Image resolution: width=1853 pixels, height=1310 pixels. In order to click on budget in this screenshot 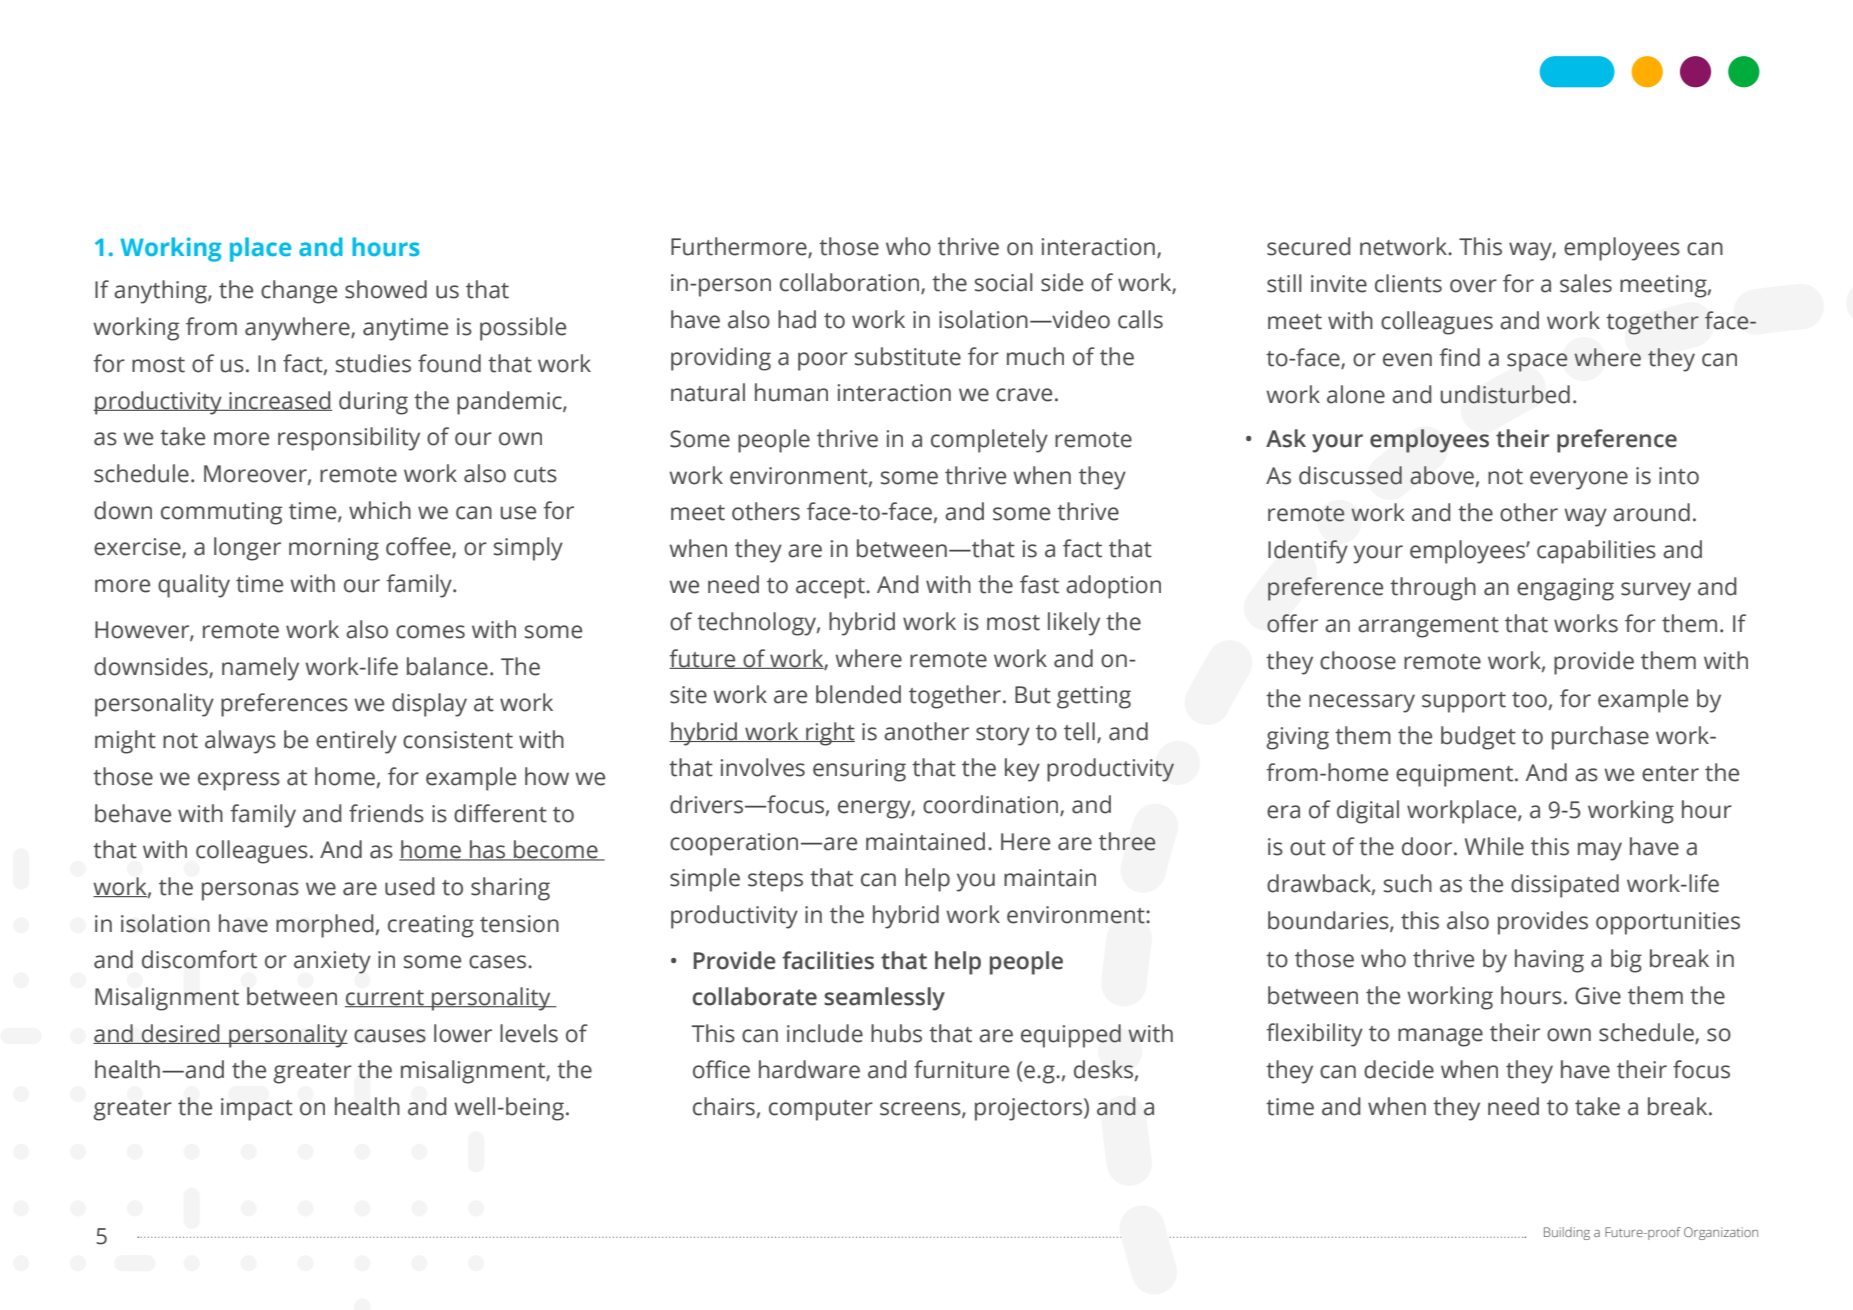, I will do `click(1478, 738)`.
